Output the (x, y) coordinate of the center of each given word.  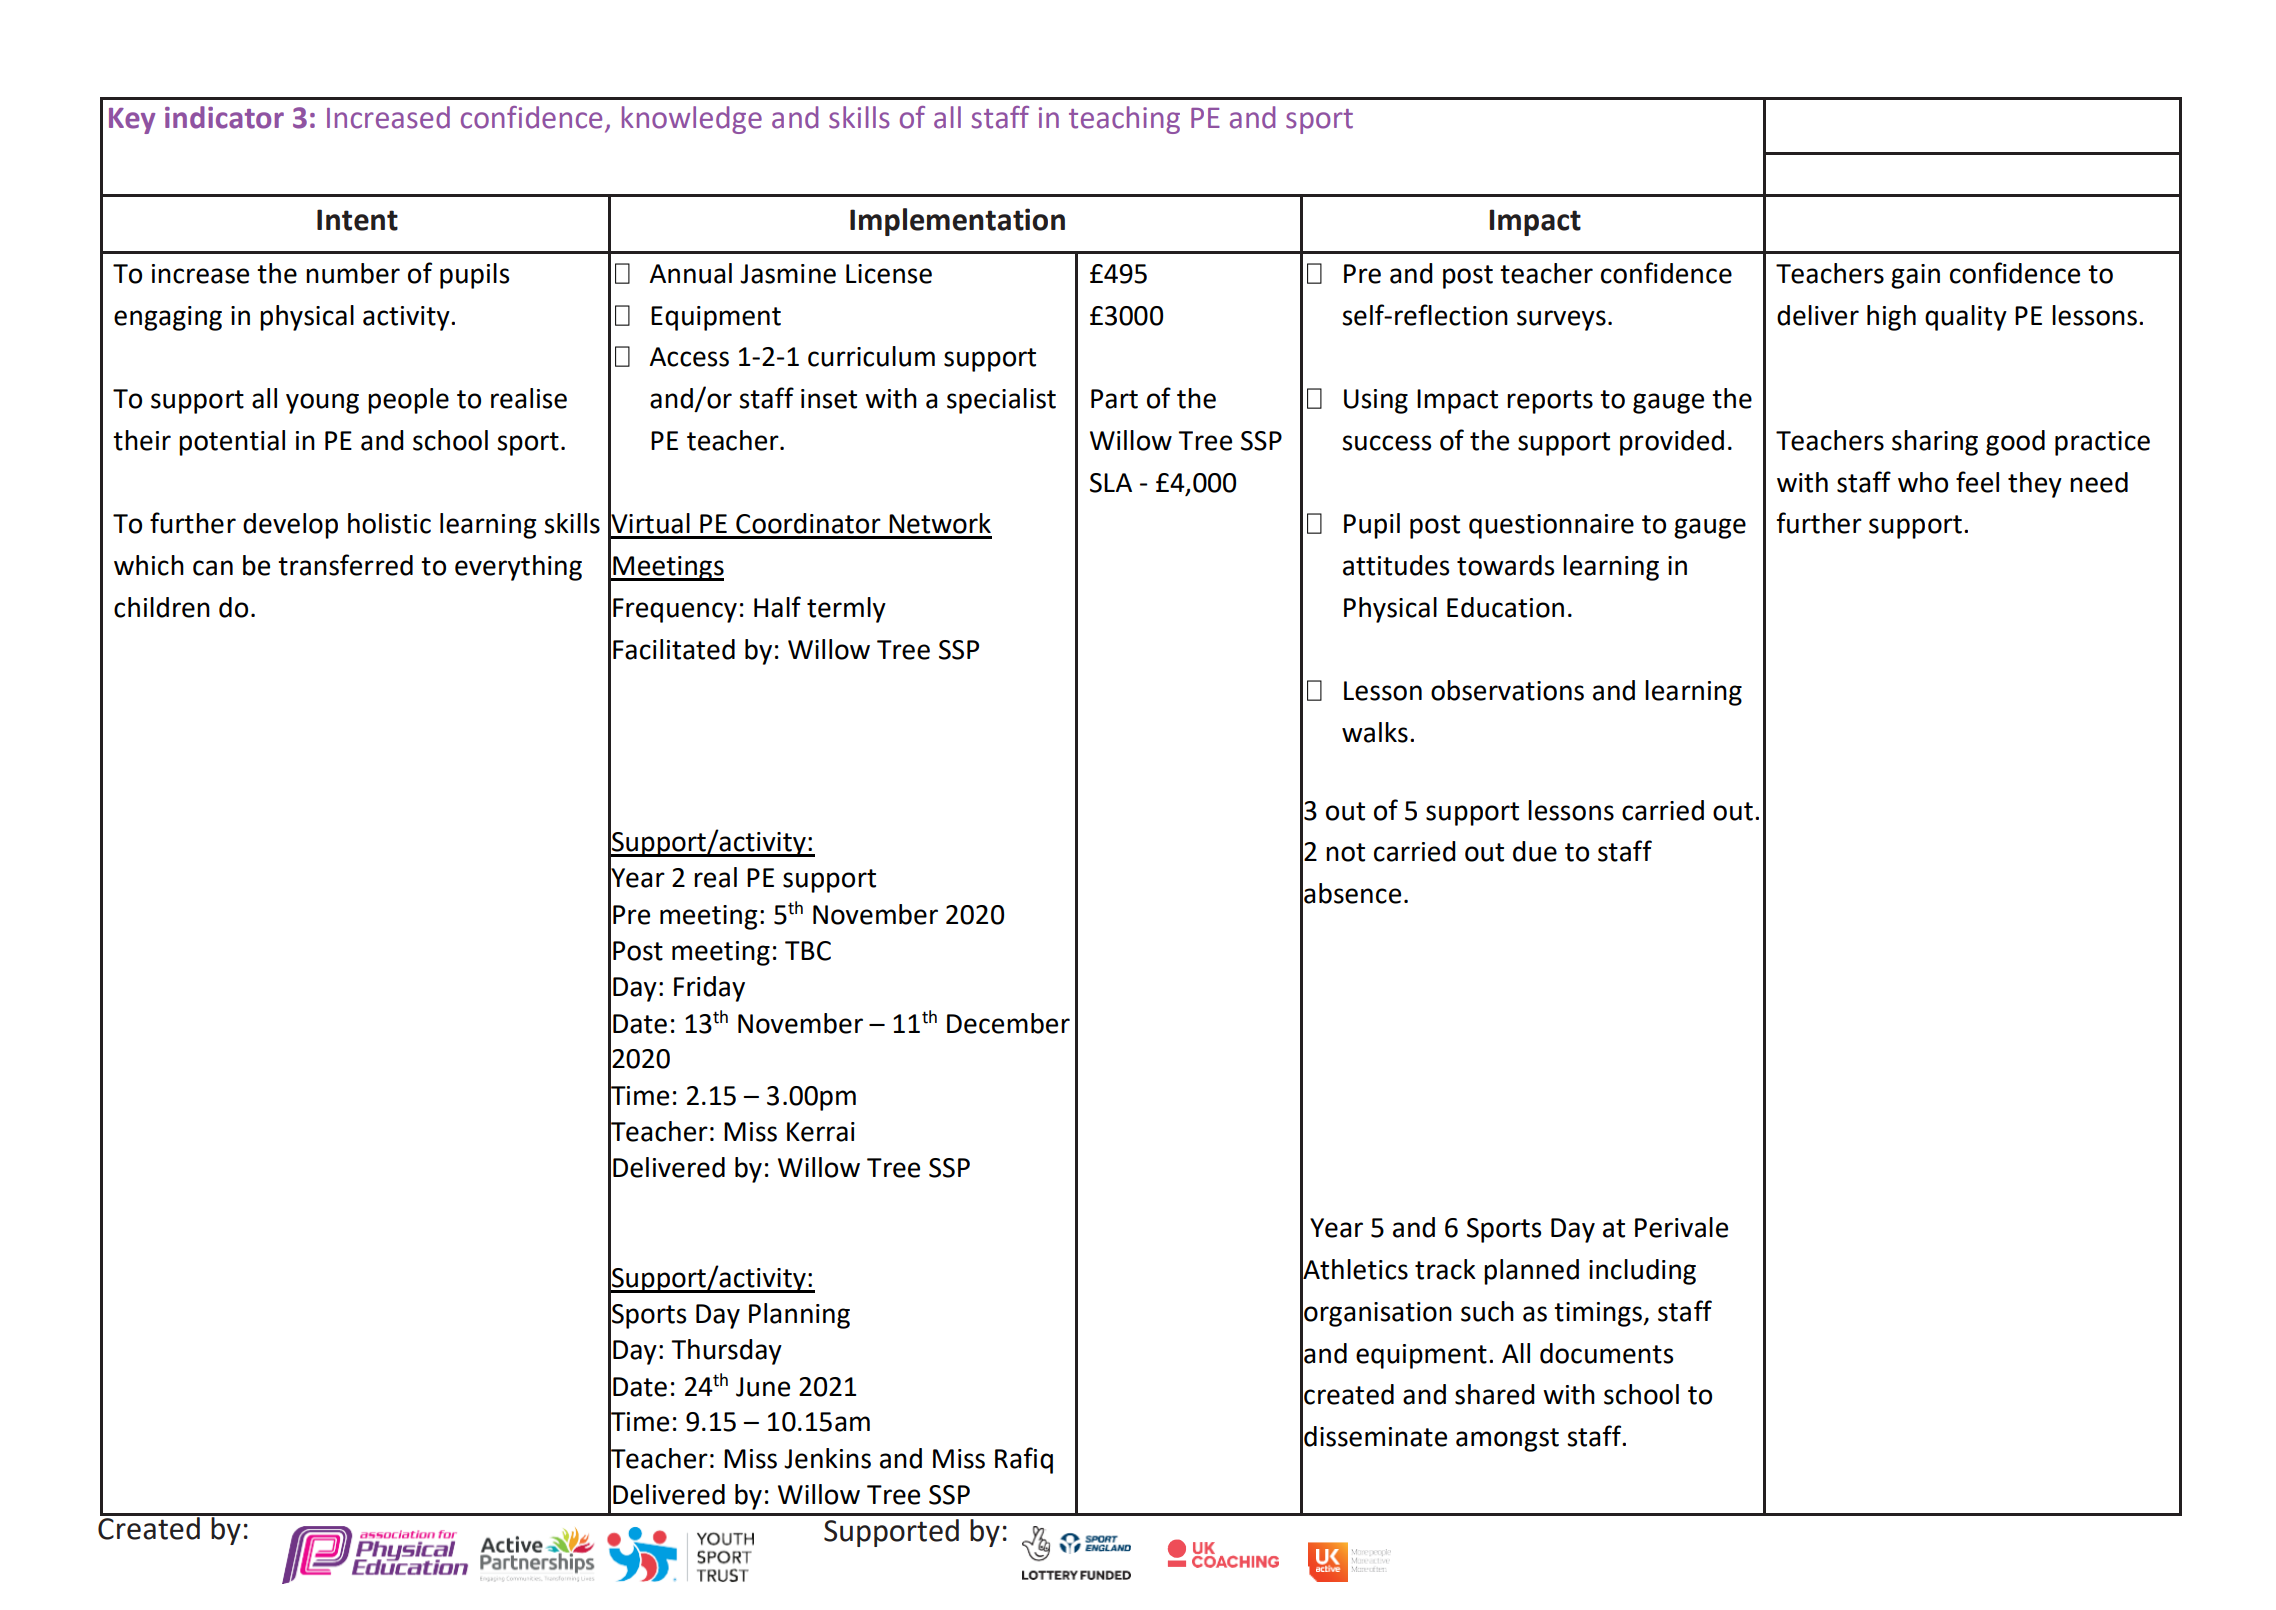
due (1535, 851)
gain (1915, 276)
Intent (357, 220)
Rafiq (1024, 1460)
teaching (1124, 120)
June (763, 1387)
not (1345, 852)
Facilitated (674, 649)
